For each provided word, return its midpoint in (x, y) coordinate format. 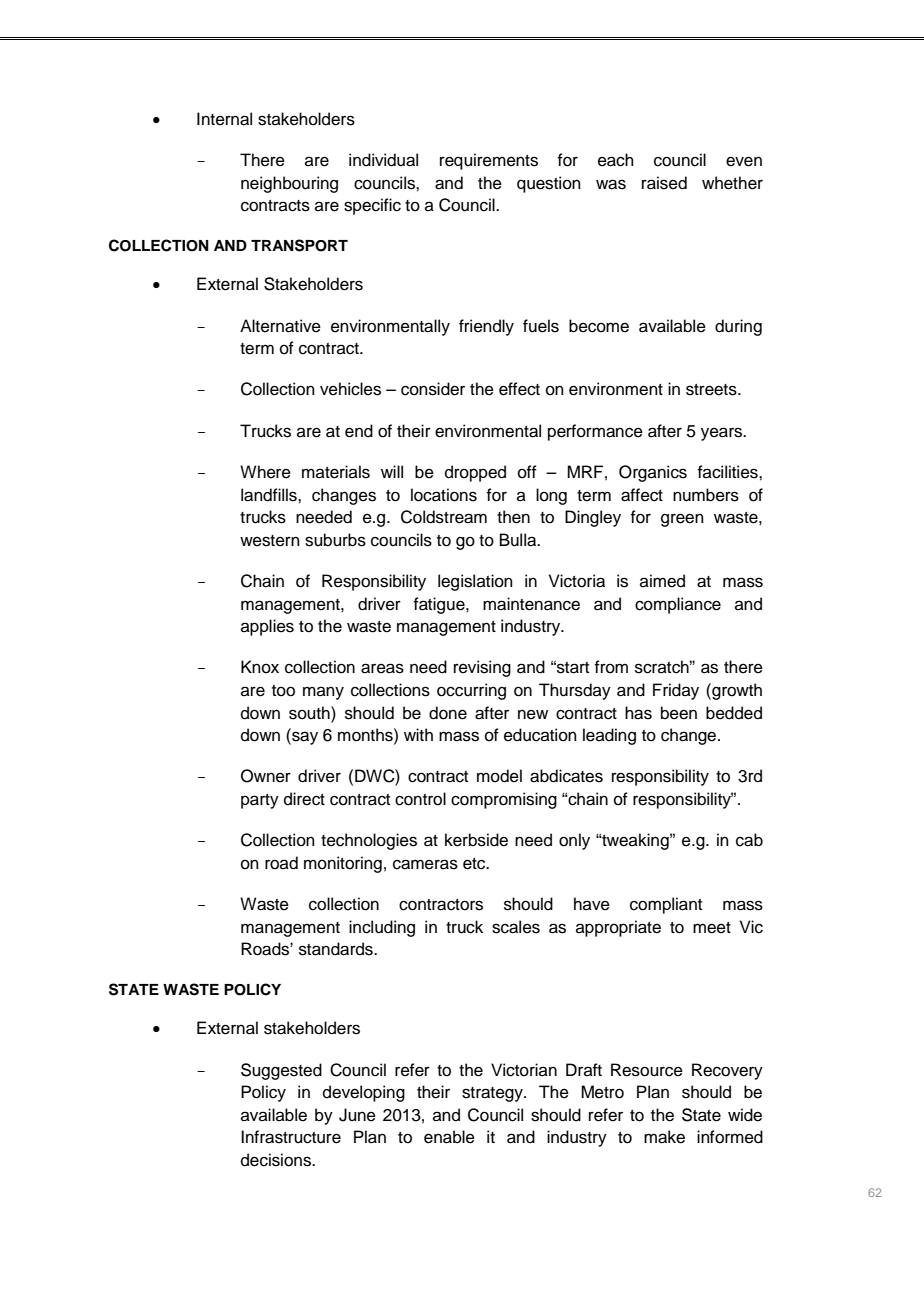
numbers (706, 495)
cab (749, 840)
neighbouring (289, 184)
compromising (504, 800)
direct (304, 799)
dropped (475, 473)
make (664, 1137)
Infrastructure (291, 1137)
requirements (489, 161)
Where (265, 472)
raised (664, 183)
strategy (493, 1094)
